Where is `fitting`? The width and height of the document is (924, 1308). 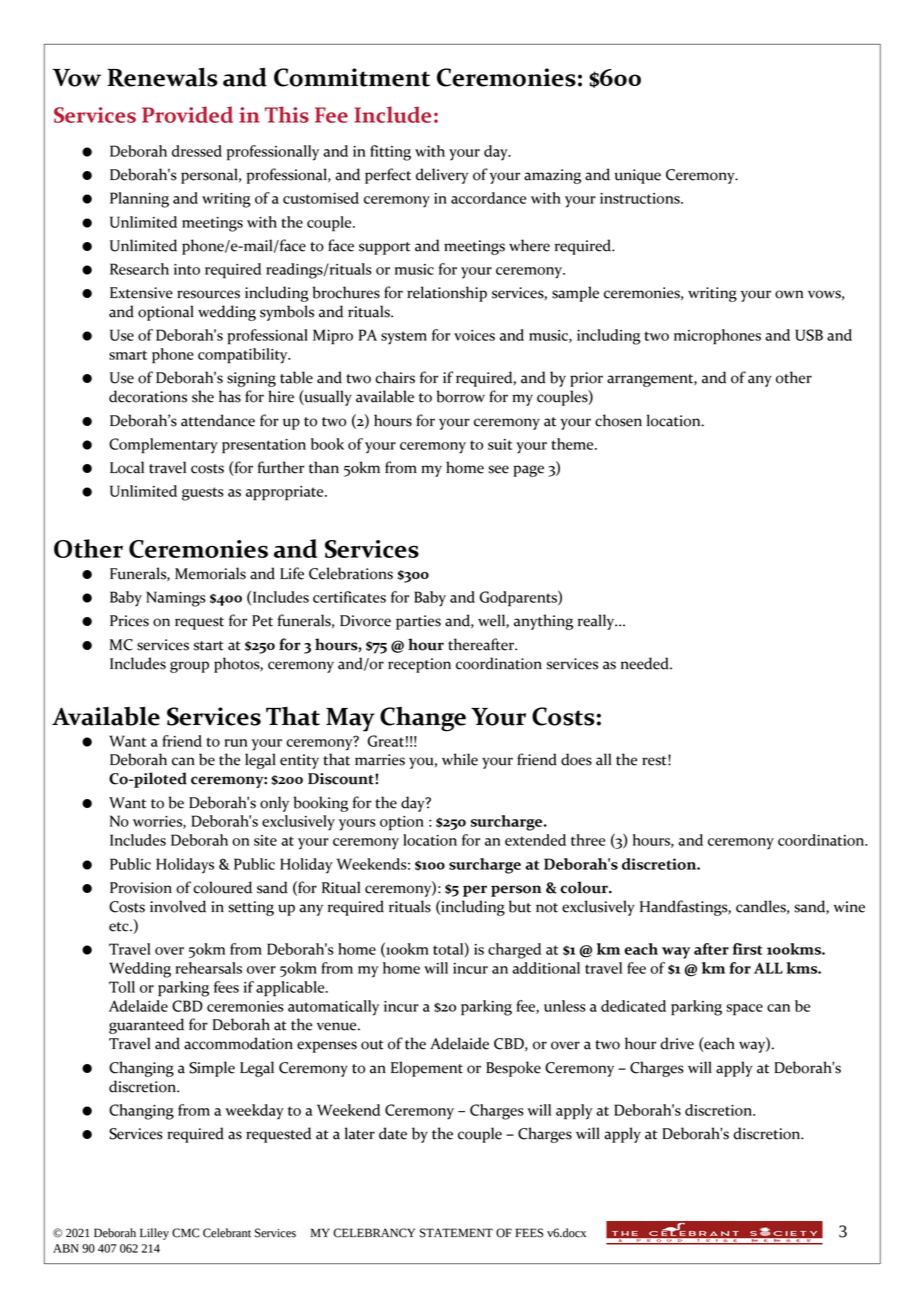
fitting is located at coordinates (390, 153).
